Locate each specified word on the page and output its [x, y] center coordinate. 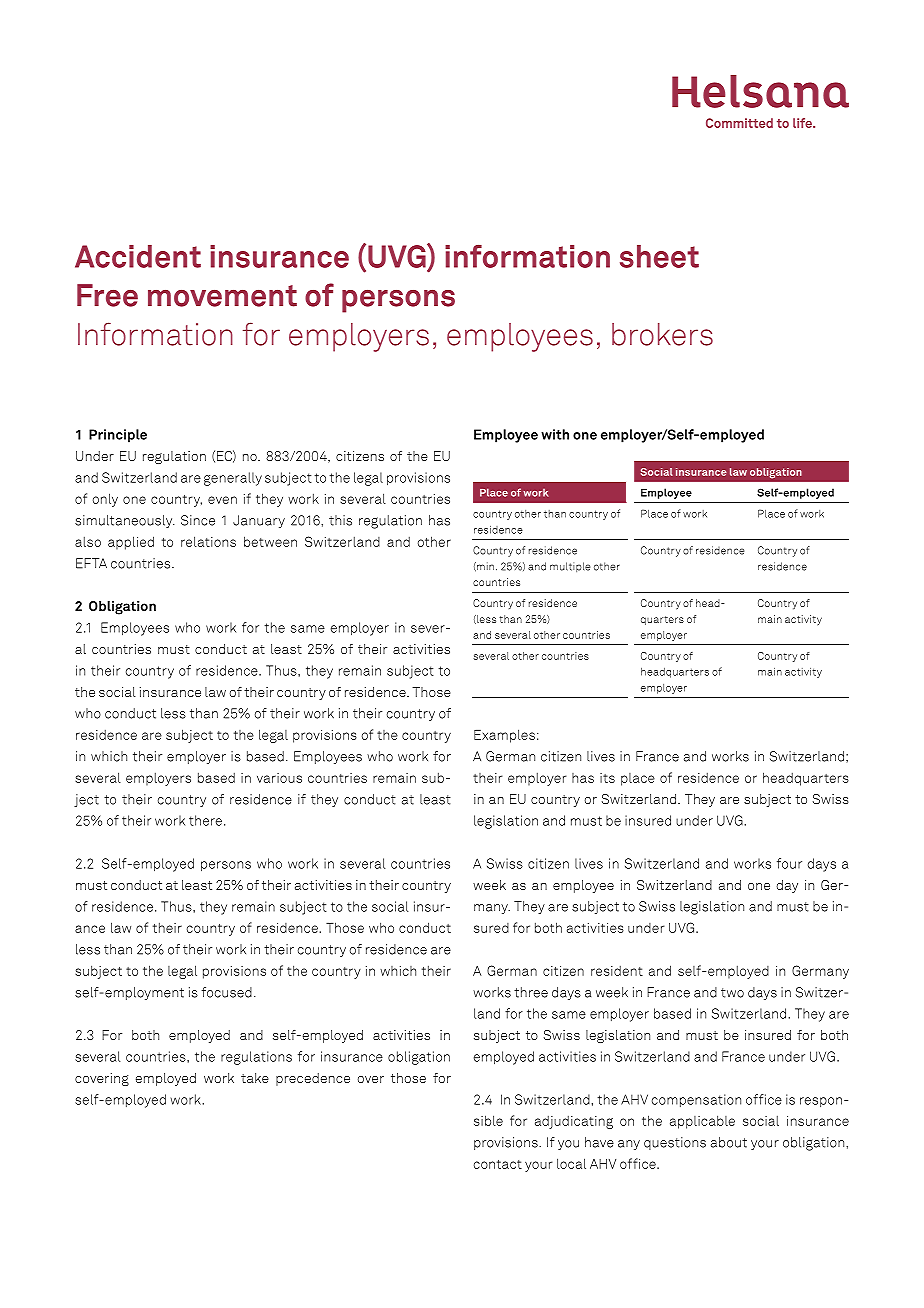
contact [498, 1164]
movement [222, 296]
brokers [662, 334]
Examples [504, 736]
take [255, 1078]
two [732, 993]
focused [226, 992]
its [607, 778]
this [340, 520]
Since [198, 520]
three [531, 992]
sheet [659, 256]
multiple [570, 567]
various [279, 778]
